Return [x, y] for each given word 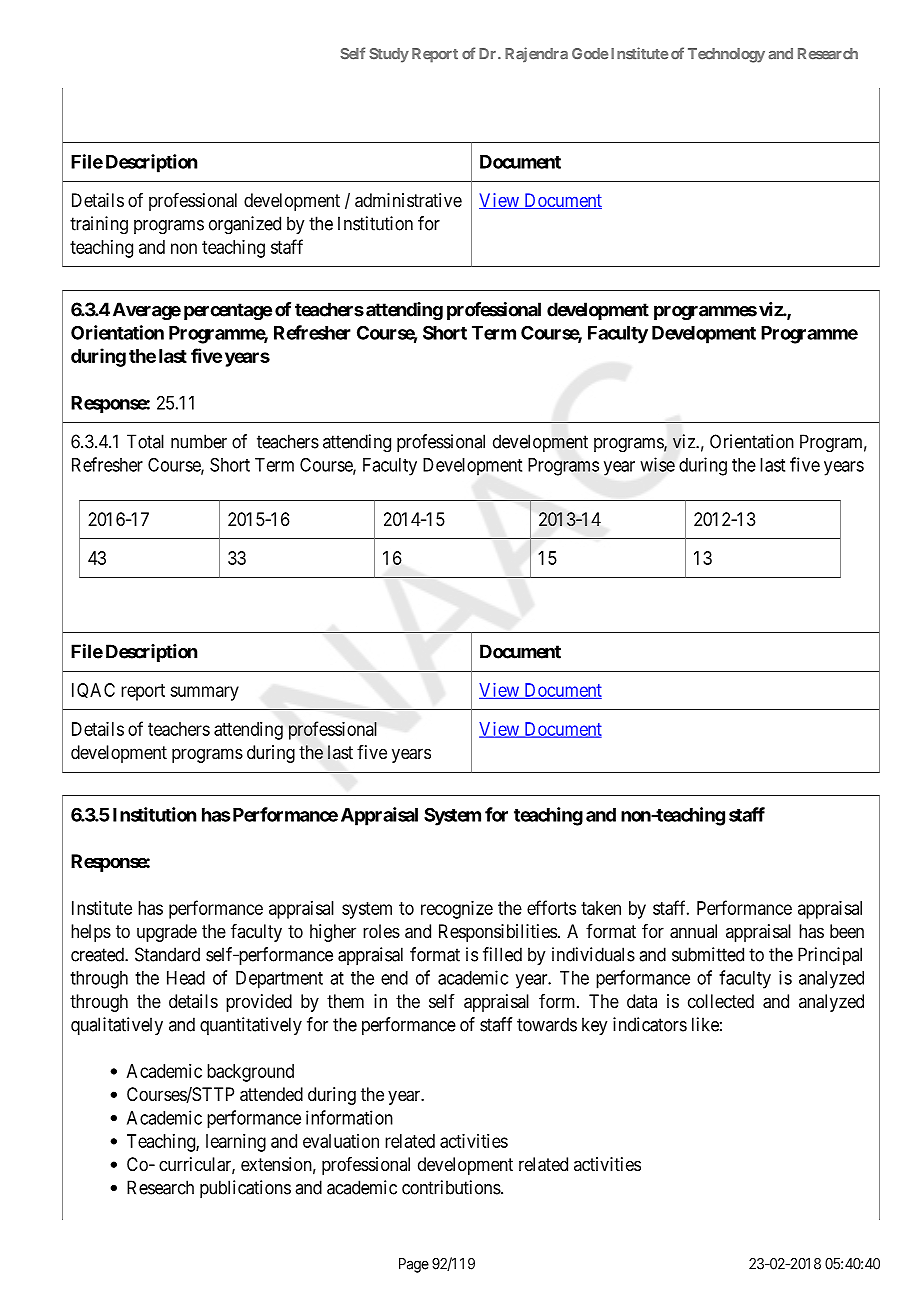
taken [601, 908]
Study [389, 55]
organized [245, 225]
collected [721, 1001]
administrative [408, 200]
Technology [726, 55]
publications [245, 1189]
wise [657, 464]
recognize [457, 910]
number [199, 441]
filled [502, 954]
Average [147, 311]
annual [693, 931]
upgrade [167, 933]
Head [186, 978]
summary [204, 693]
